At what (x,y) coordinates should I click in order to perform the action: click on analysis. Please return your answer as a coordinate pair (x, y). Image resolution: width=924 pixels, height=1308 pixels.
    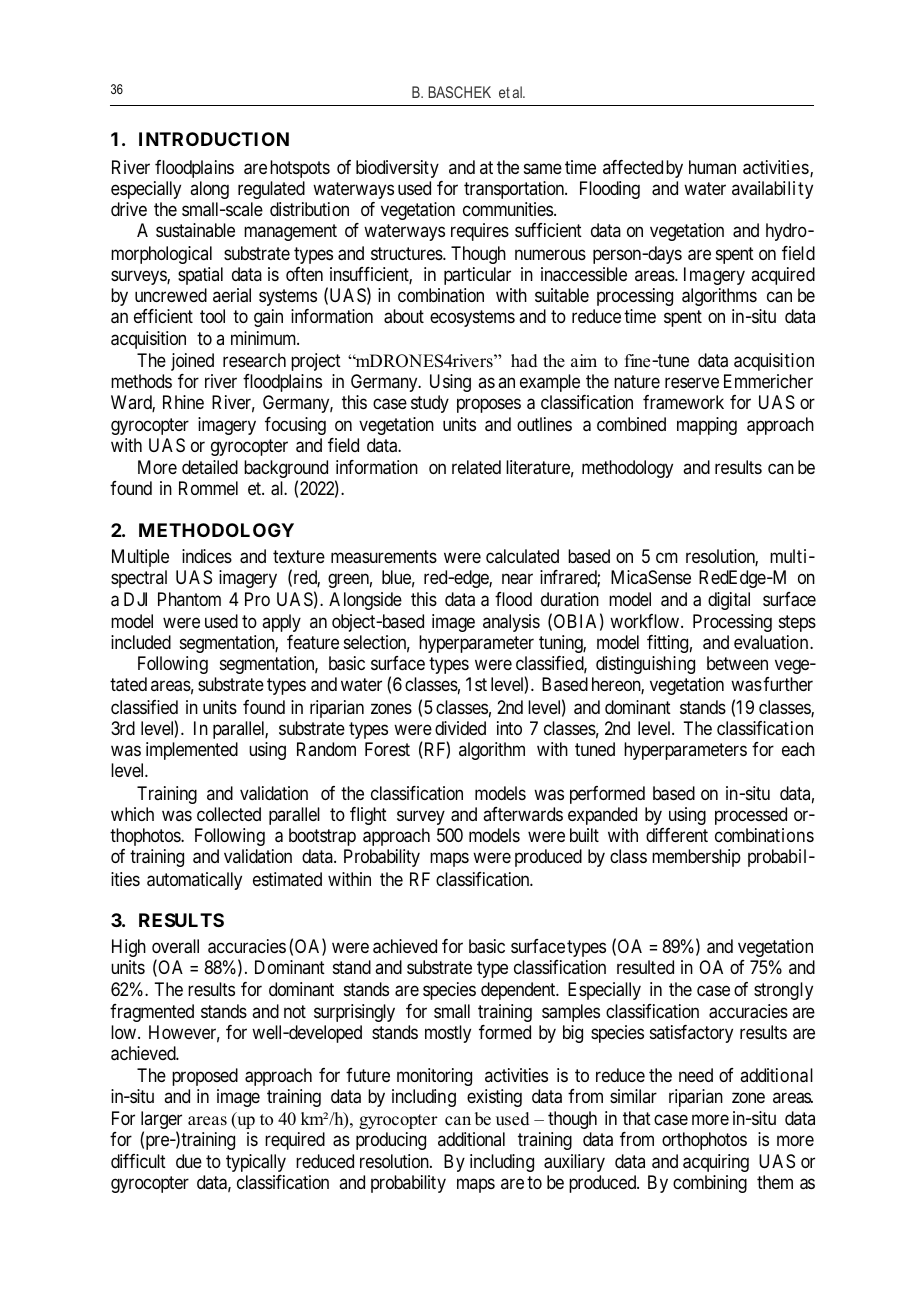
    Looking at the image, I should click on (511, 623).
